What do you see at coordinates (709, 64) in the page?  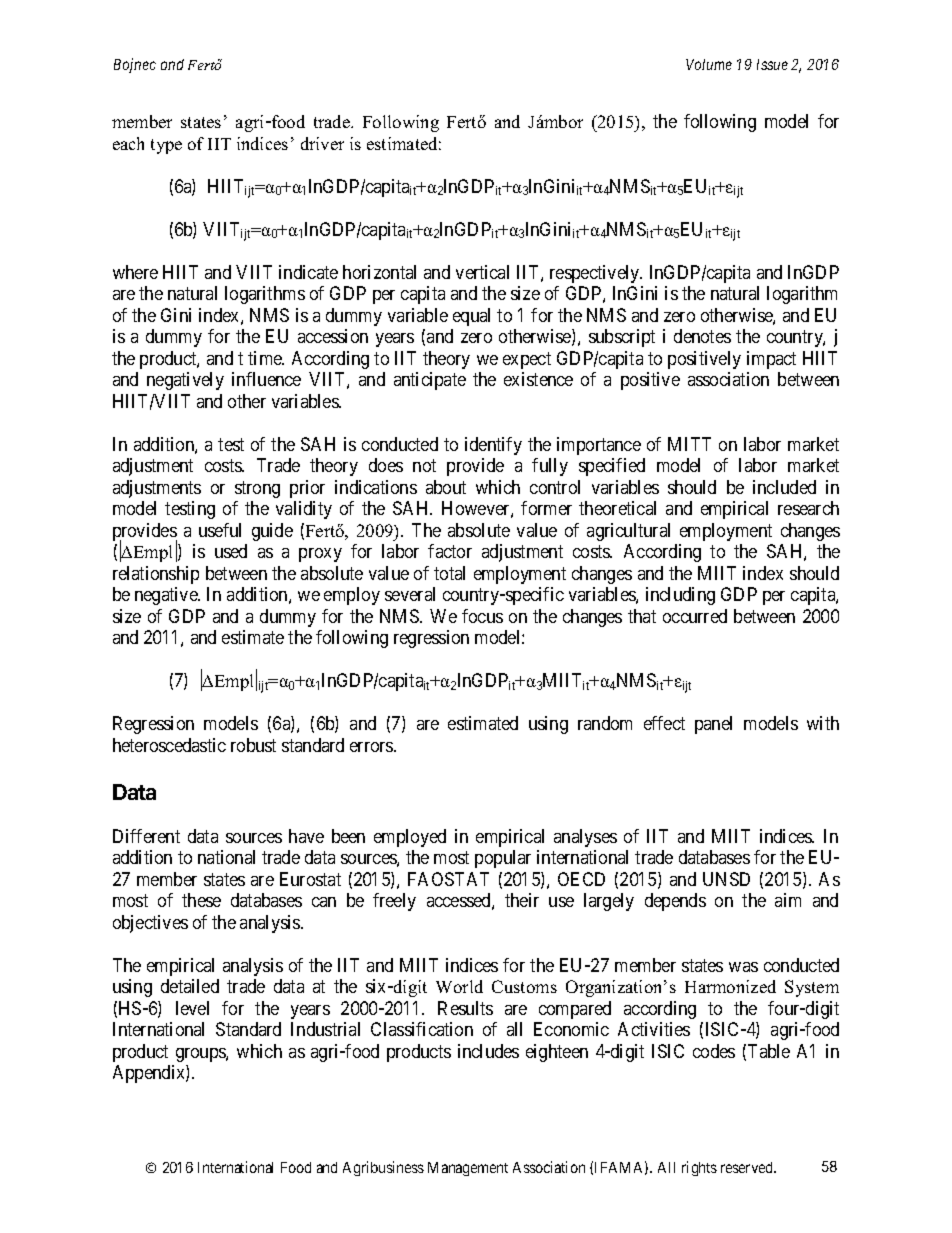 I see `Volume` at bounding box center [709, 64].
